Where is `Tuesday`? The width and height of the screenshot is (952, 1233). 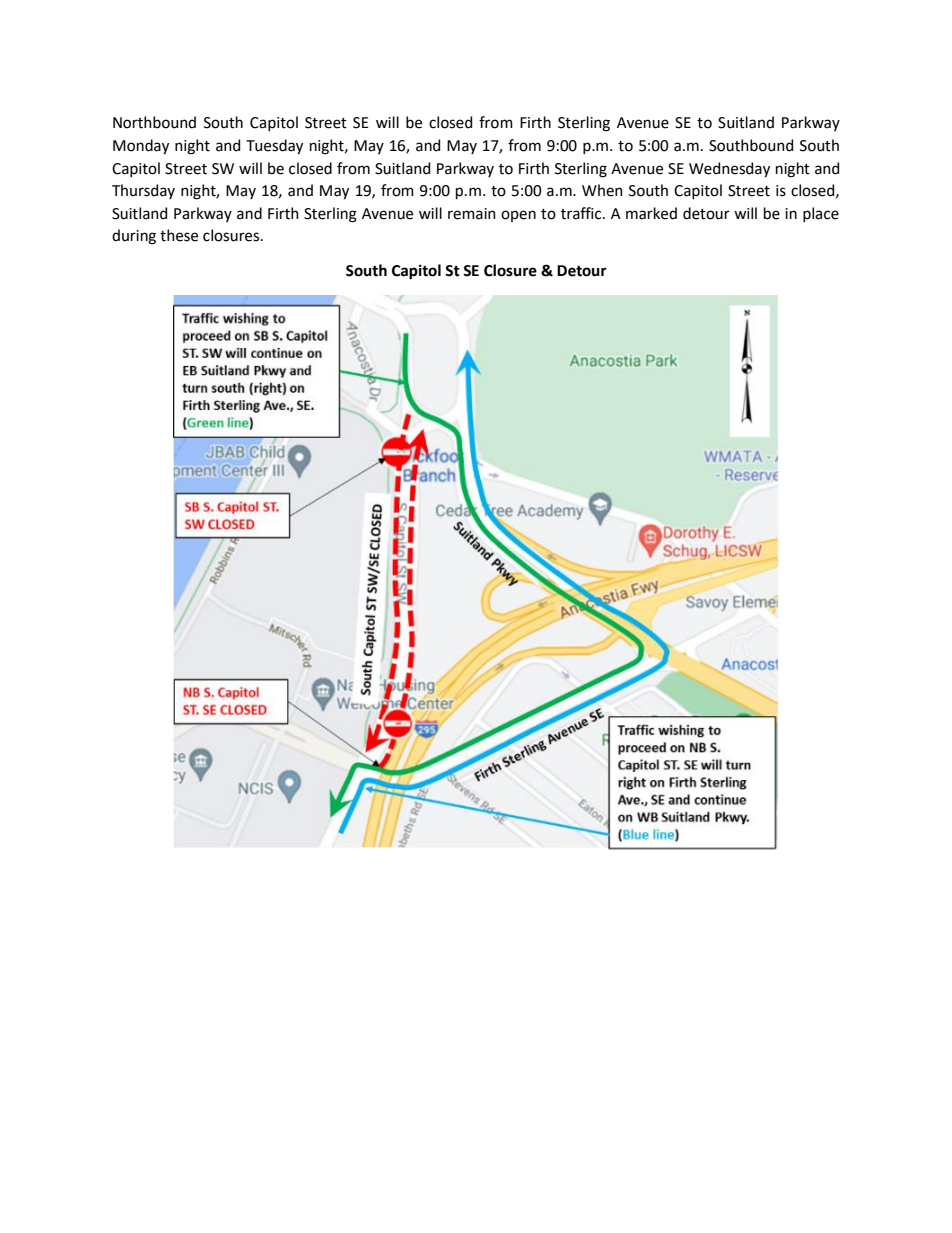
Tuesday is located at coordinates (274, 147).
